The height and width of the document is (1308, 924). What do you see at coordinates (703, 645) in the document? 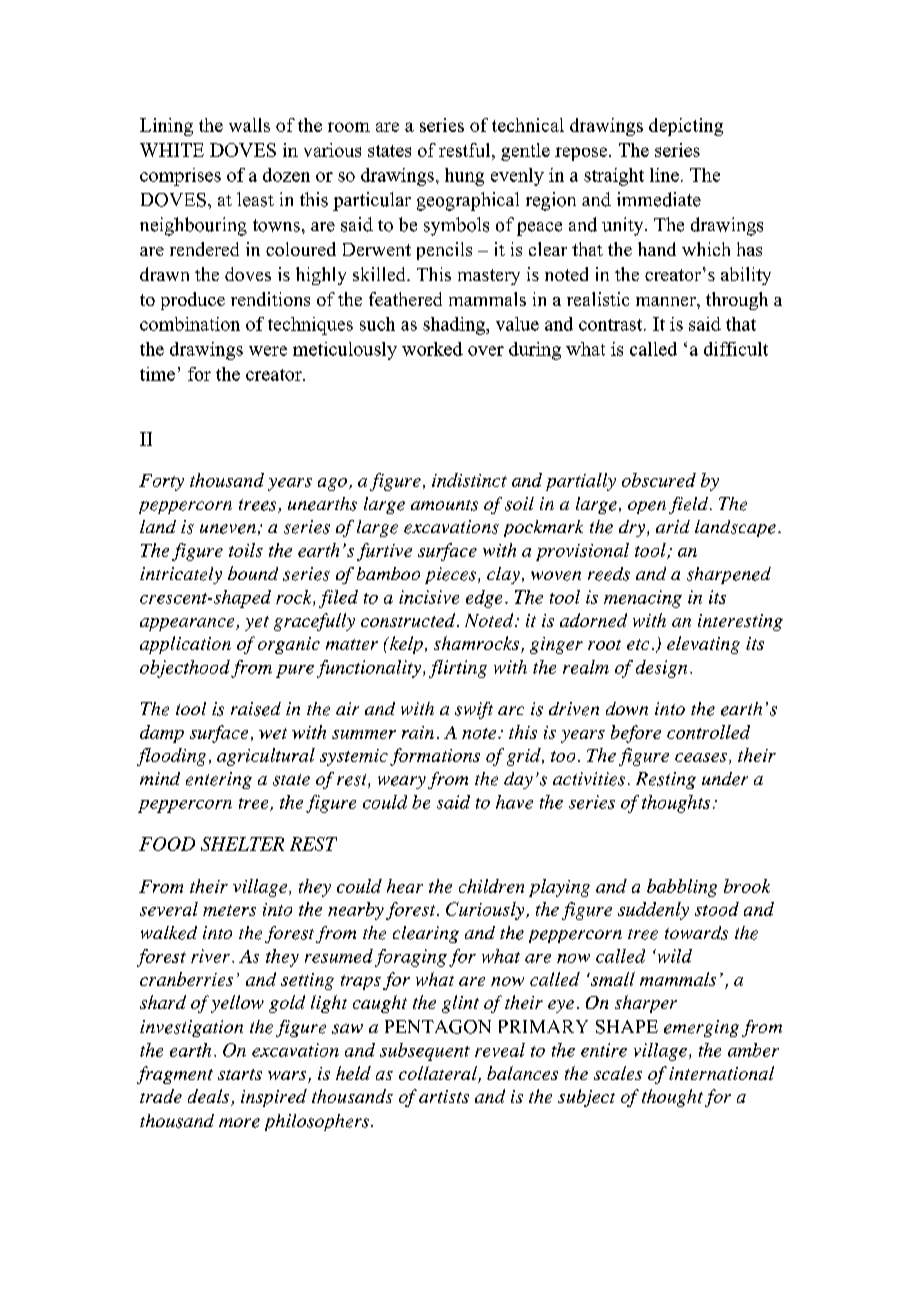
I see `elevating` at bounding box center [703, 645].
